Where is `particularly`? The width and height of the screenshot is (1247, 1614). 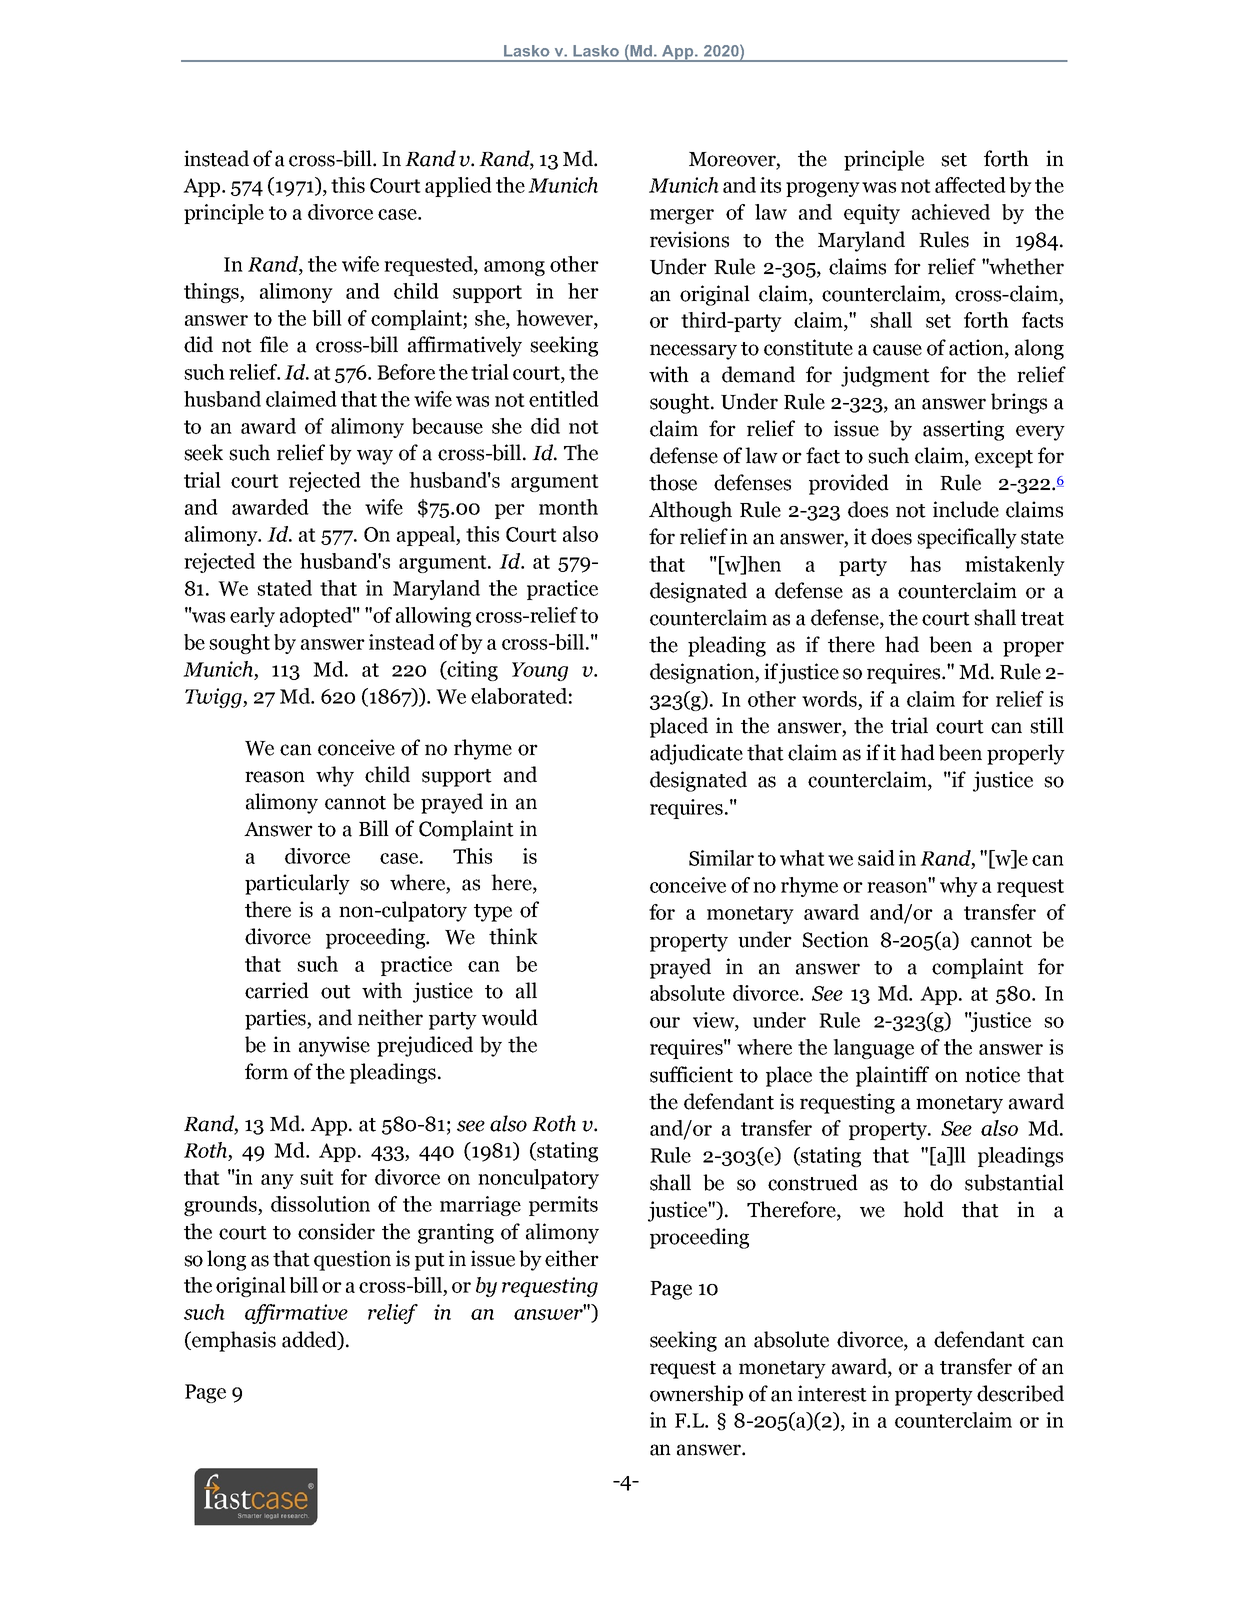 particularly is located at coordinates (297, 884).
